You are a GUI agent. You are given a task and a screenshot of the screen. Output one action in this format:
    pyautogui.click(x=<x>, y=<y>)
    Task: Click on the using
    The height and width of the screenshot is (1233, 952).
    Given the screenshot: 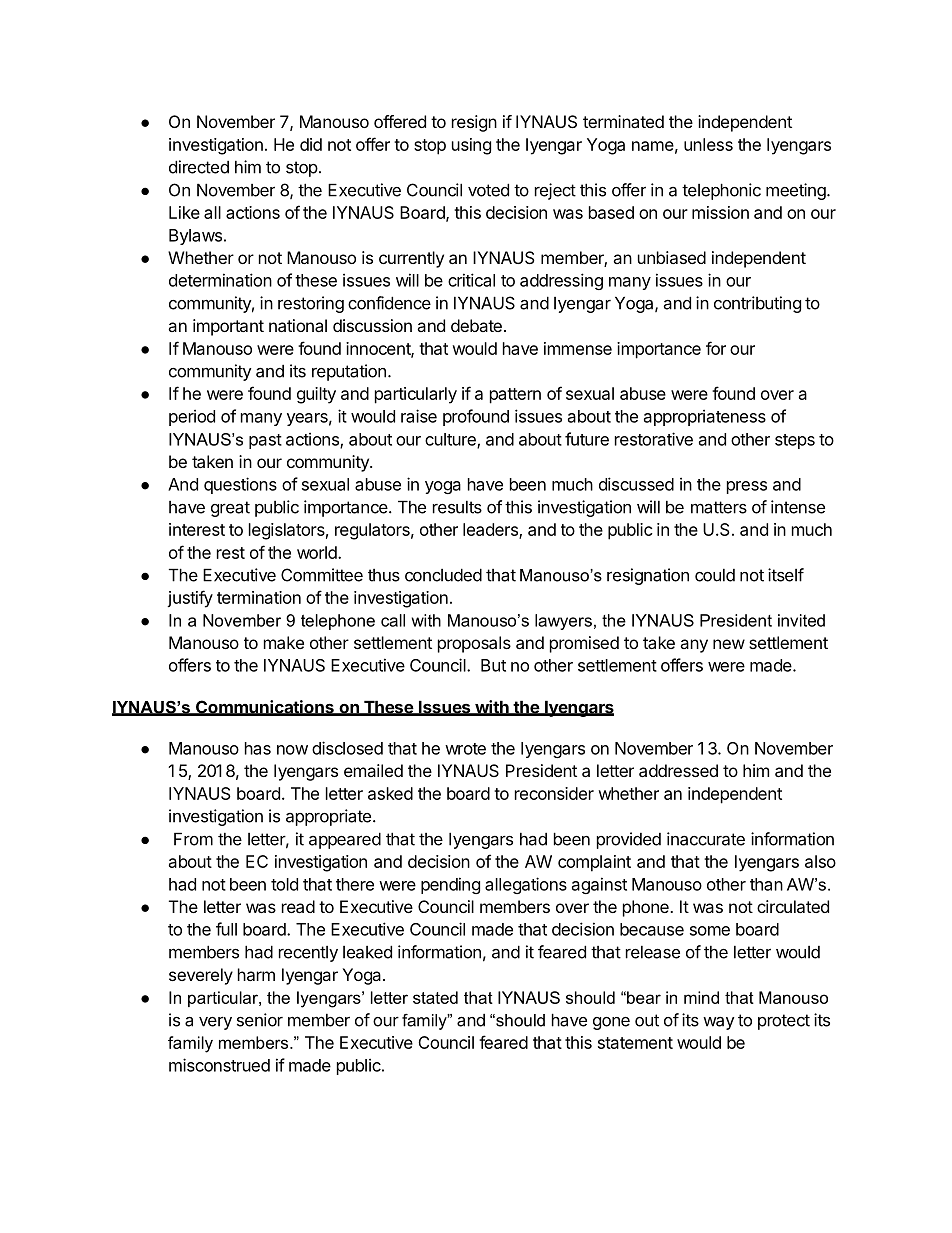 What is the action you would take?
    pyautogui.click(x=471, y=146)
